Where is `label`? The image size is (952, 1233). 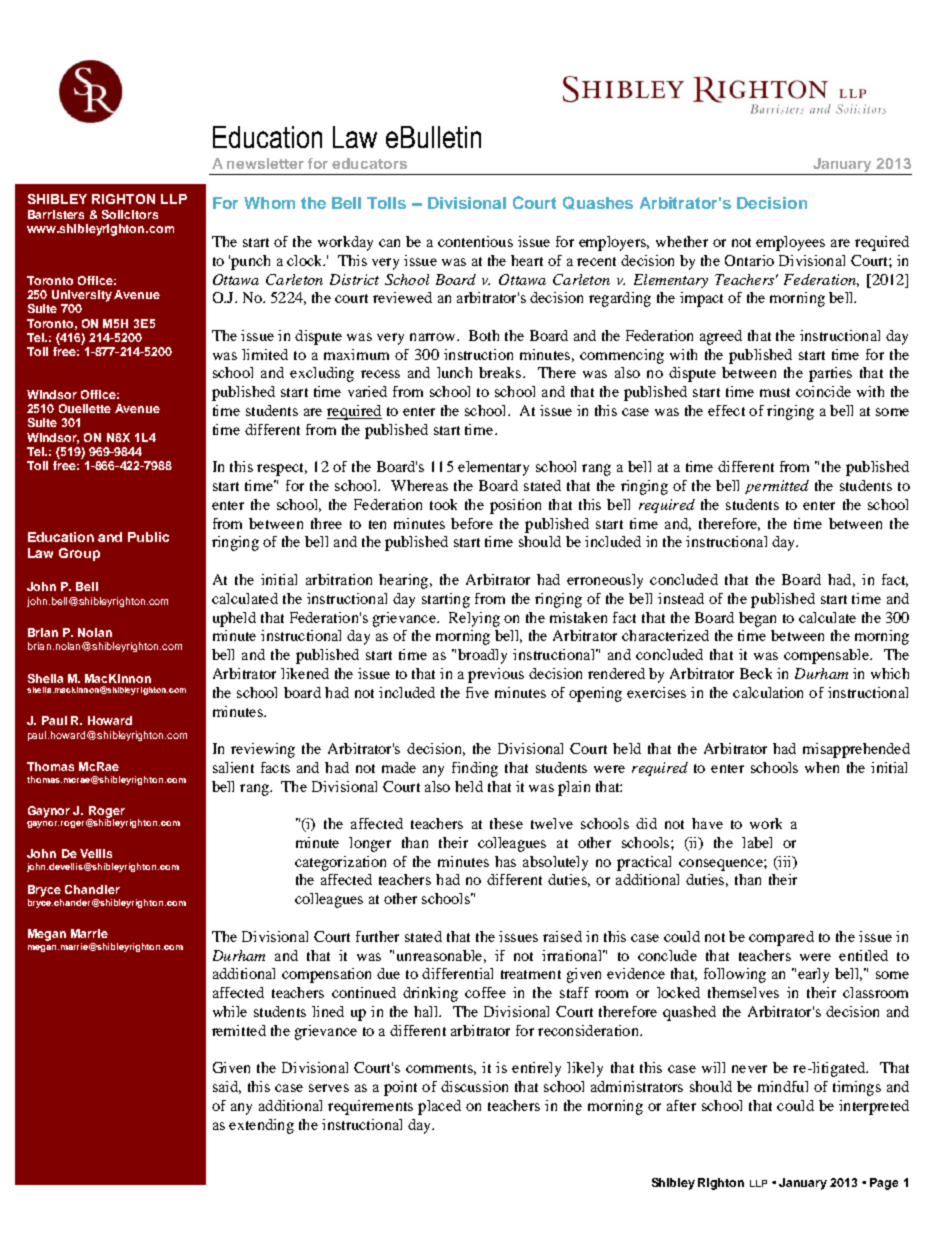
label is located at coordinates (757, 842).
